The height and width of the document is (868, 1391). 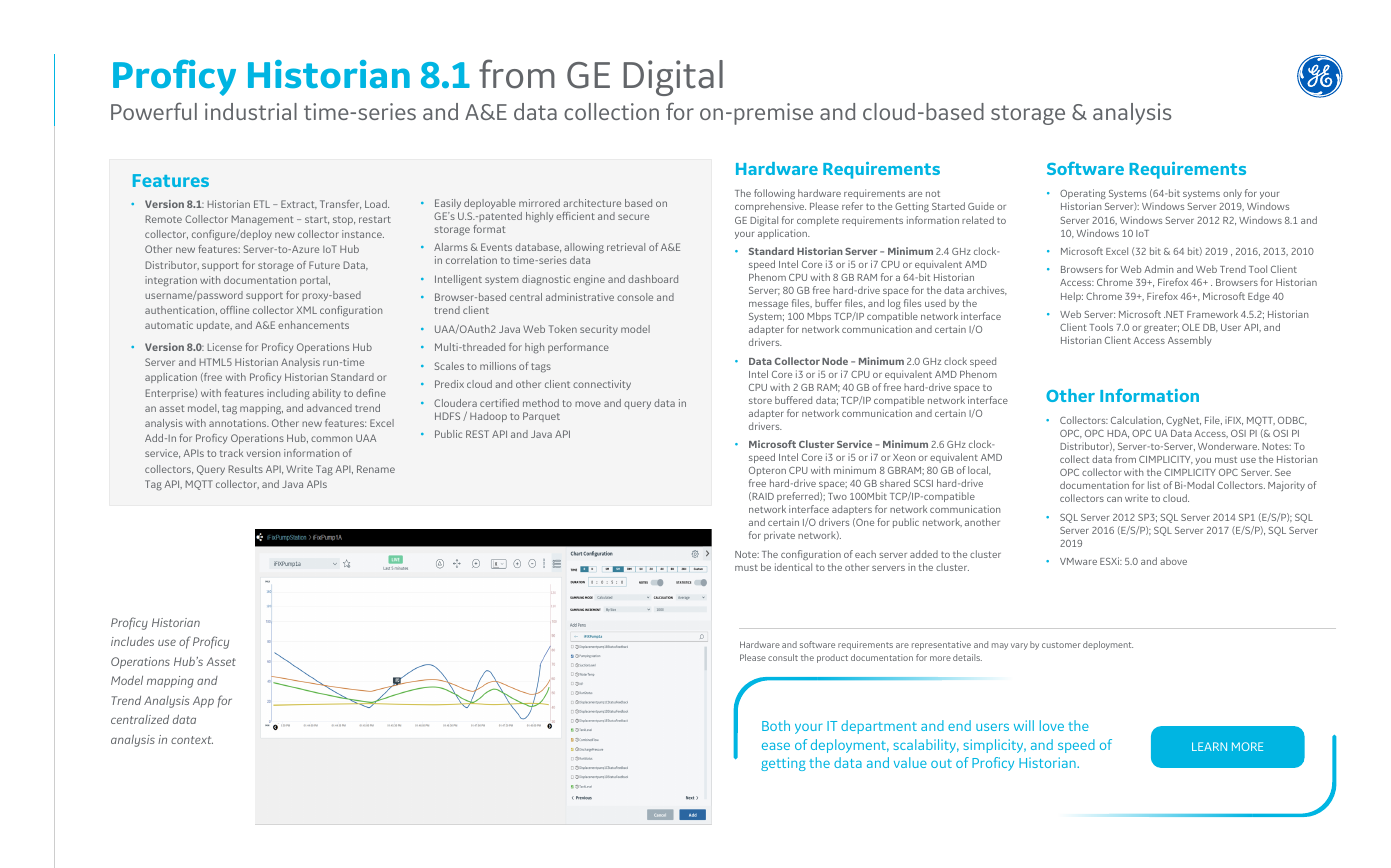 What do you see at coordinates (653, 279) in the document?
I see `dashboard` at bounding box center [653, 279].
